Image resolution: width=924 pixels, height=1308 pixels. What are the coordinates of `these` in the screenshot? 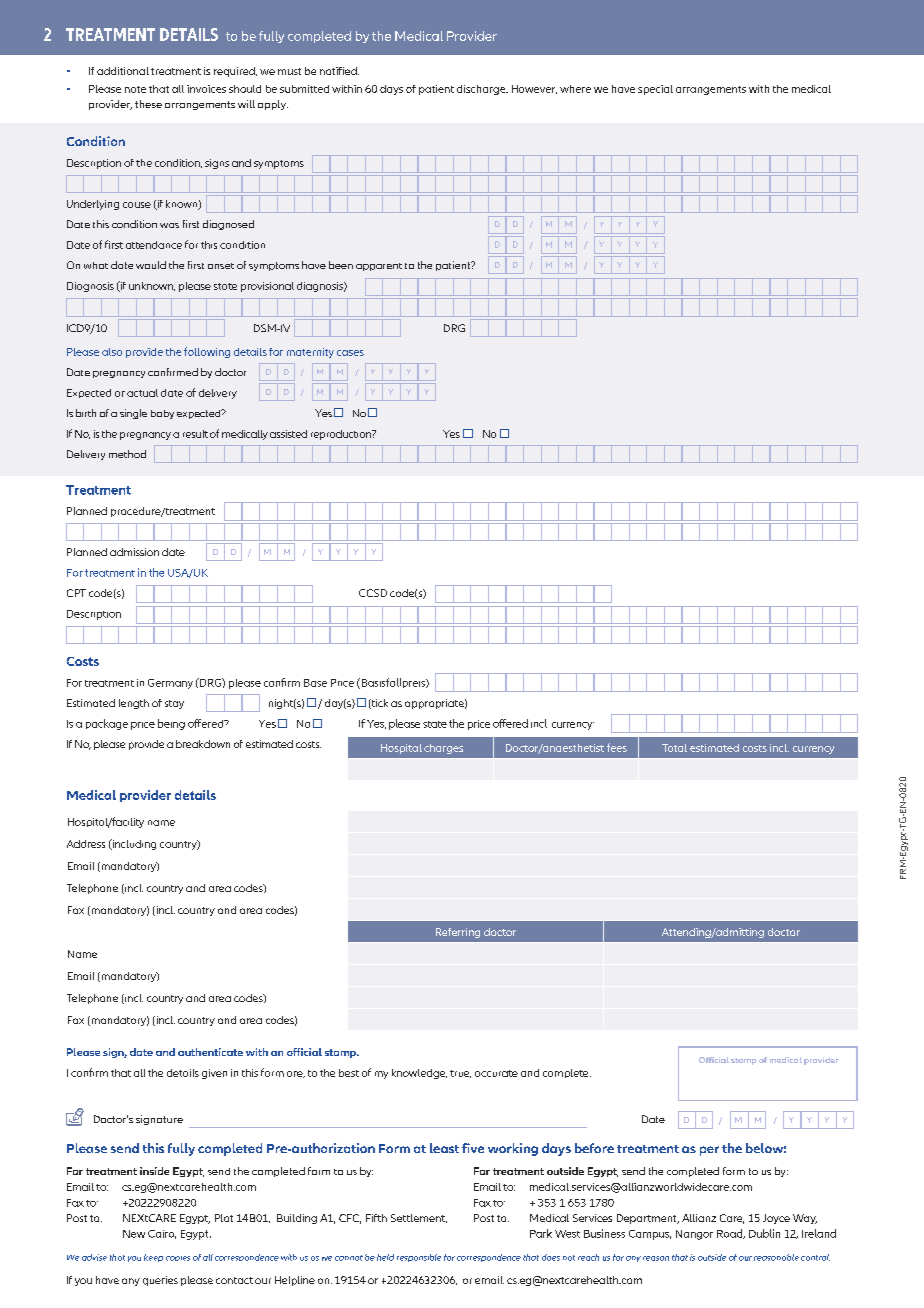 It's located at (148, 104).
